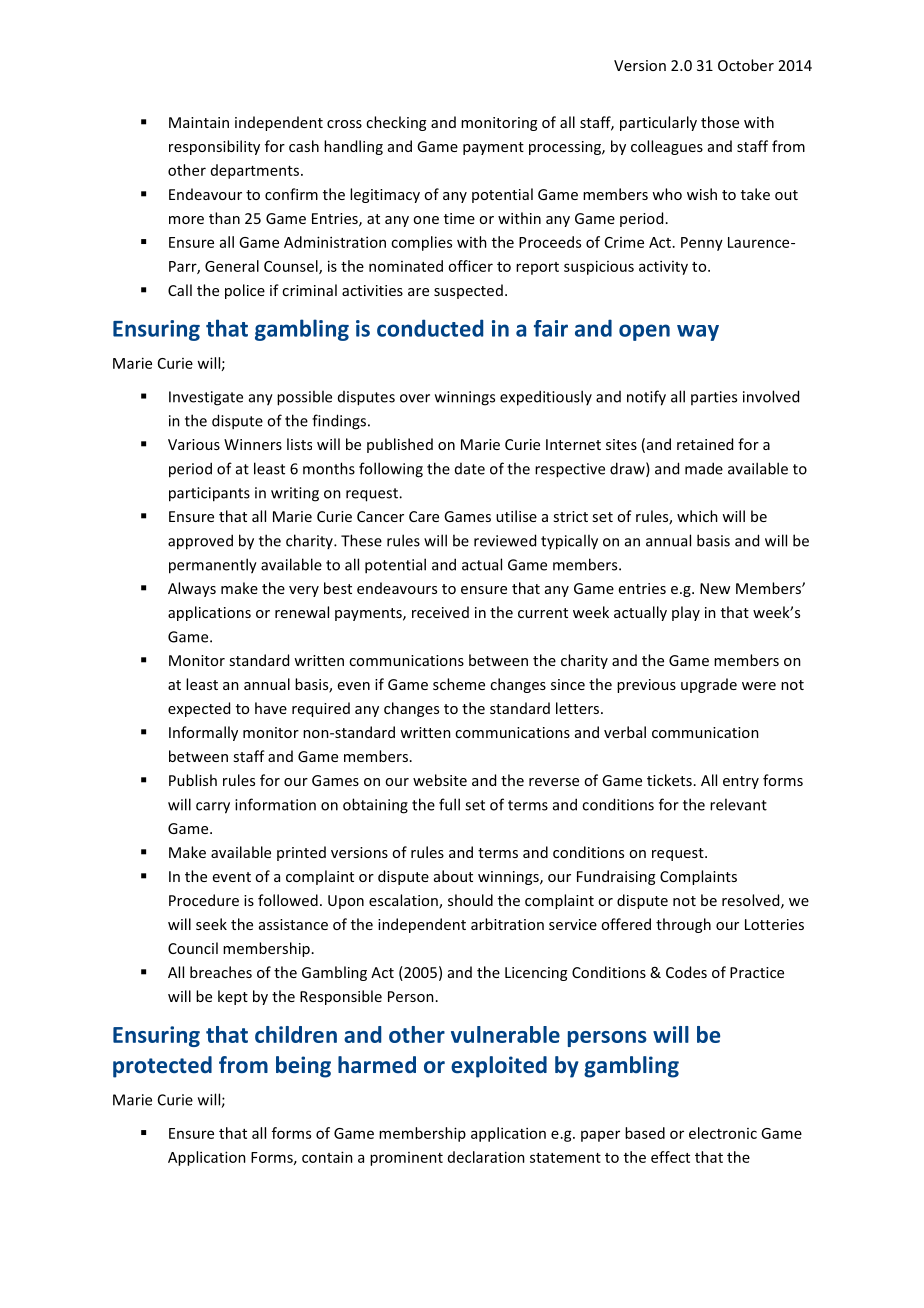 Image resolution: width=924 pixels, height=1308 pixels. Describe the element at coordinates (705, 444) in the page. I see `retained` at that location.
